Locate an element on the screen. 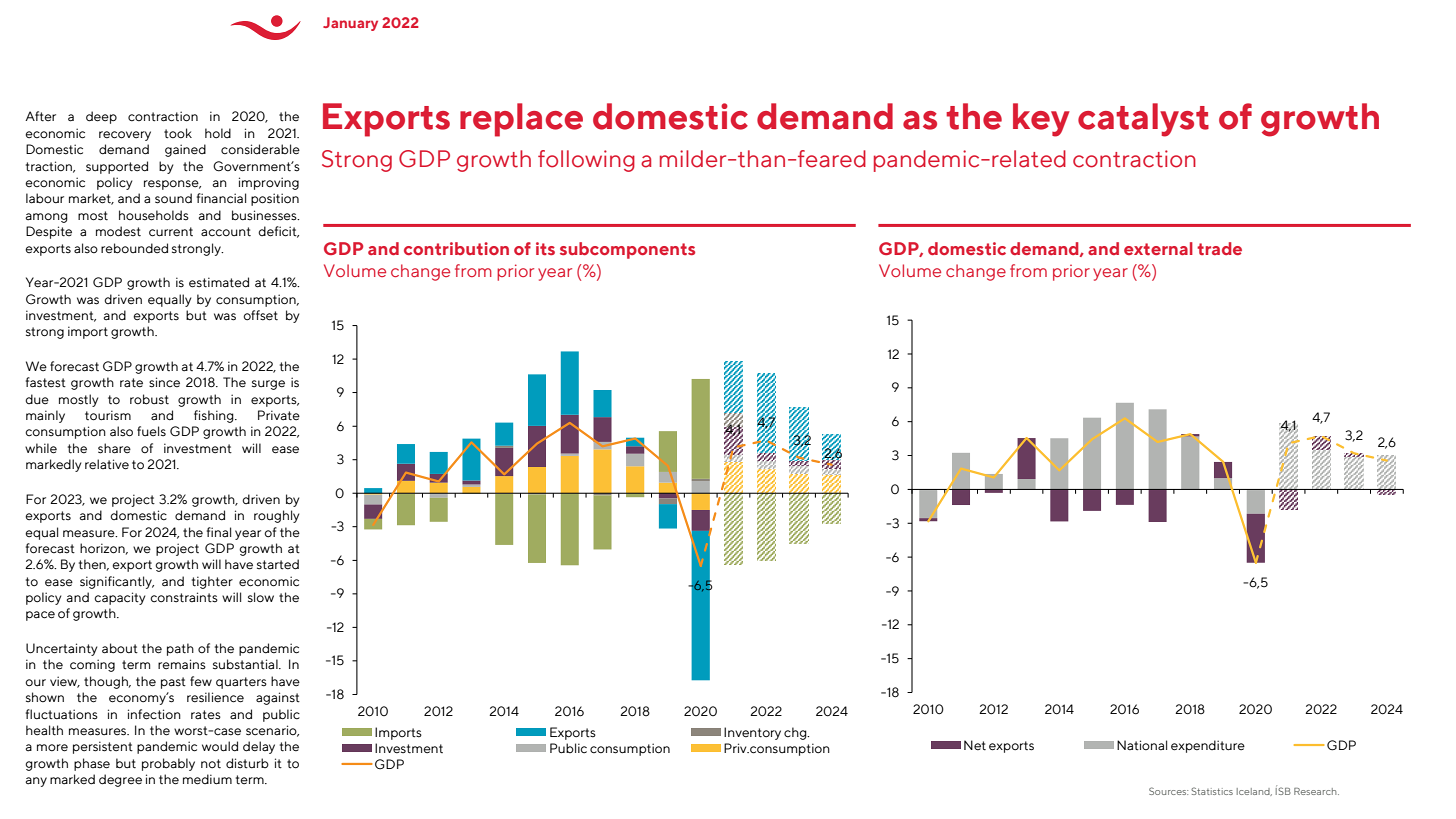  final is located at coordinates (219, 532).
